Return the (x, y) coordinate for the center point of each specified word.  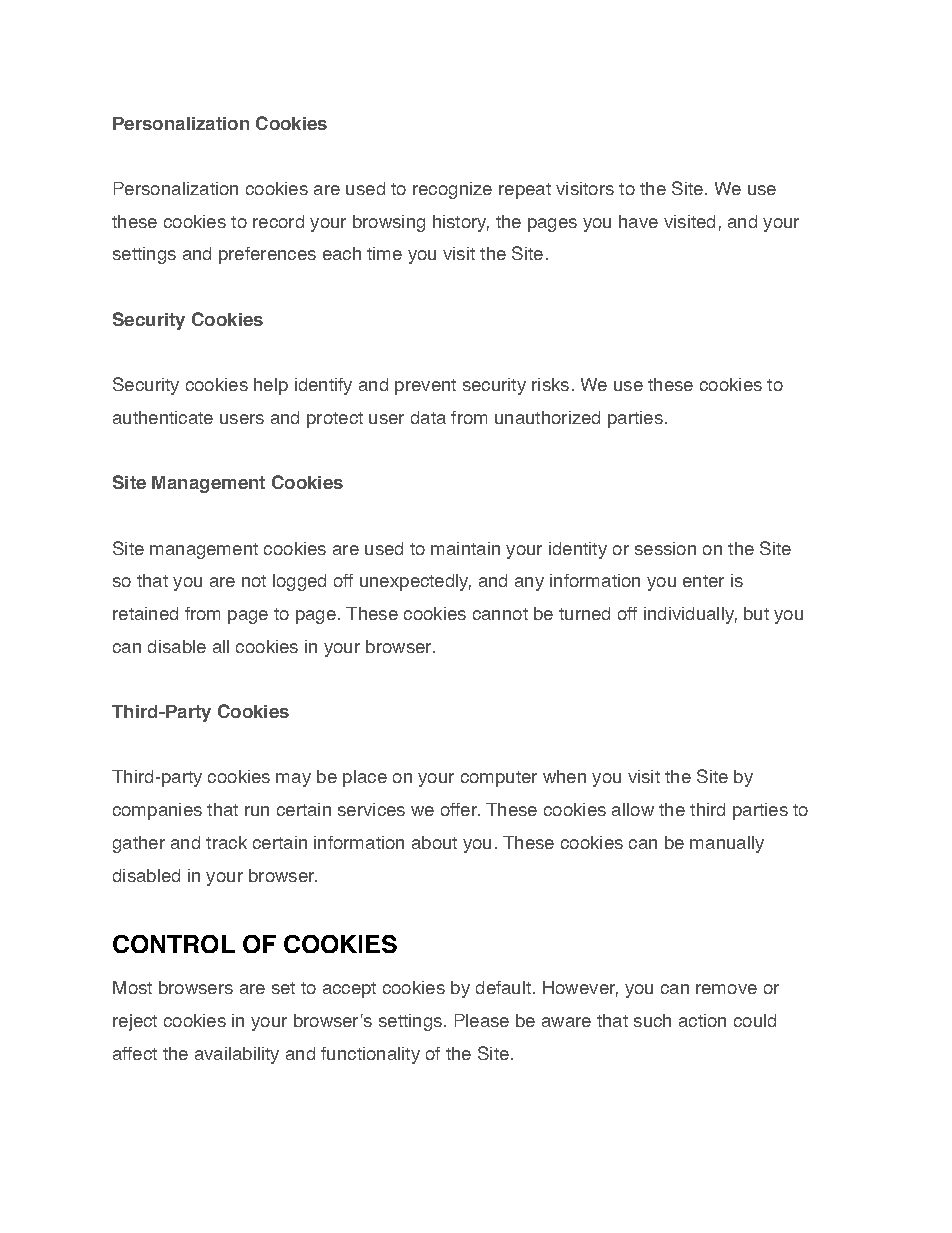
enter (703, 581)
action (702, 1020)
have (638, 221)
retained (145, 613)
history (461, 223)
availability (237, 1055)
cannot (500, 614)
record (278, 221)
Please (482, 1020)
